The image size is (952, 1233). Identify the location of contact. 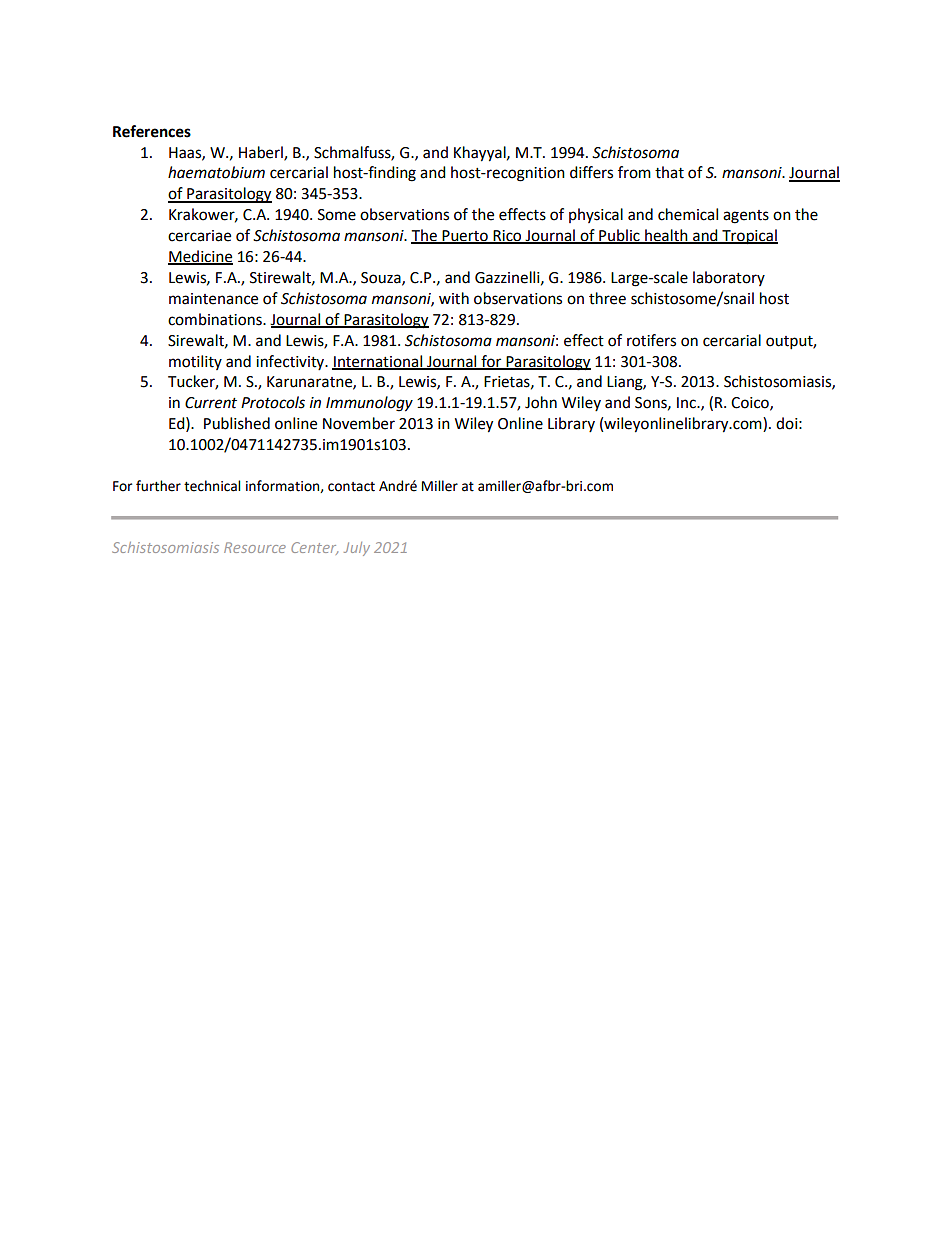
(351, 487).
